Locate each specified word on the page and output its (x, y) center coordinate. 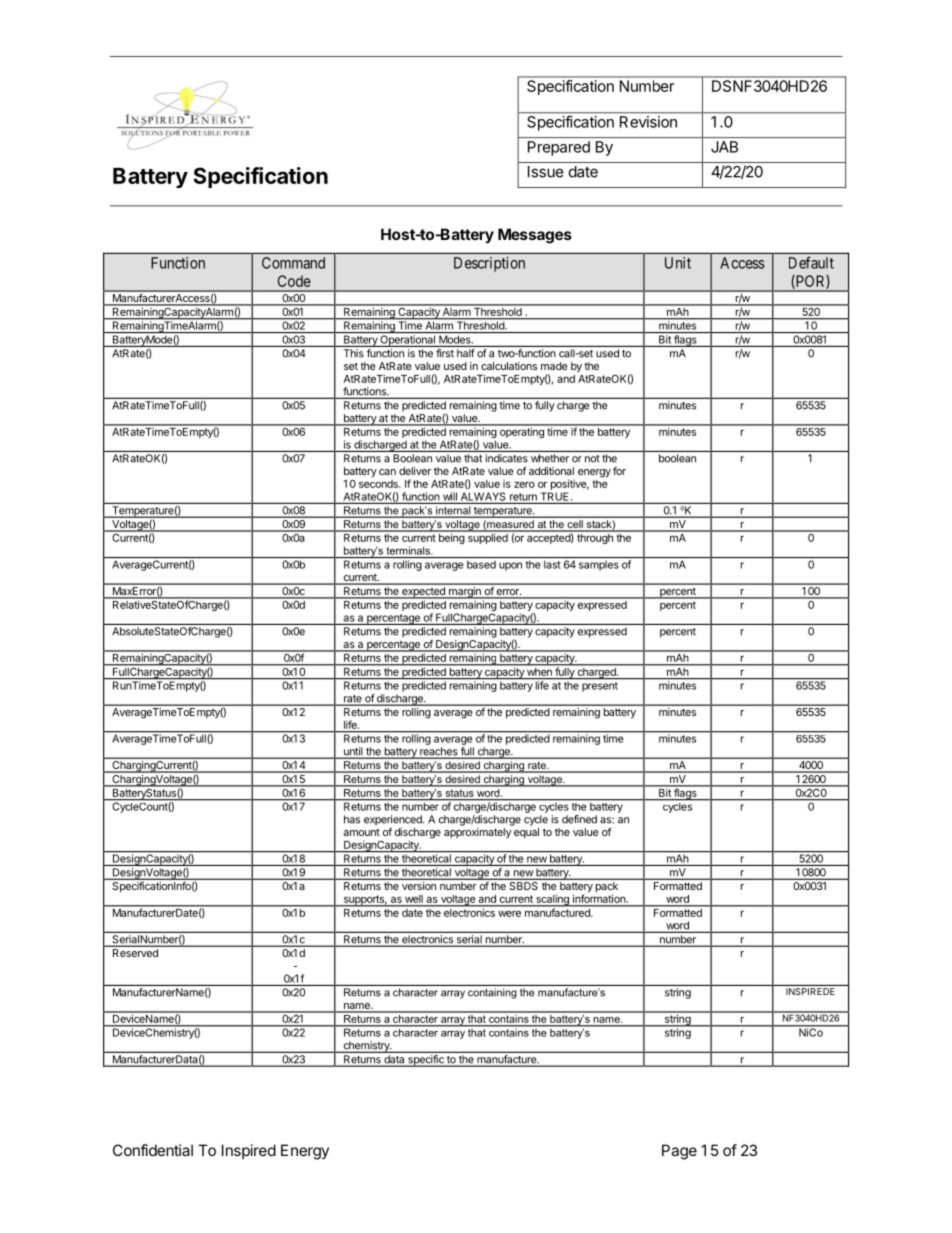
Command (293, 263)
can (387, 472)
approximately (477, 833)
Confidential (153, 1150)
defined (579, 819)
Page (679, 1152)
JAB (724, 147)
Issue (546, 172)
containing (492, 993)
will (449, 497)
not (592, 459)
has (352, 819)
